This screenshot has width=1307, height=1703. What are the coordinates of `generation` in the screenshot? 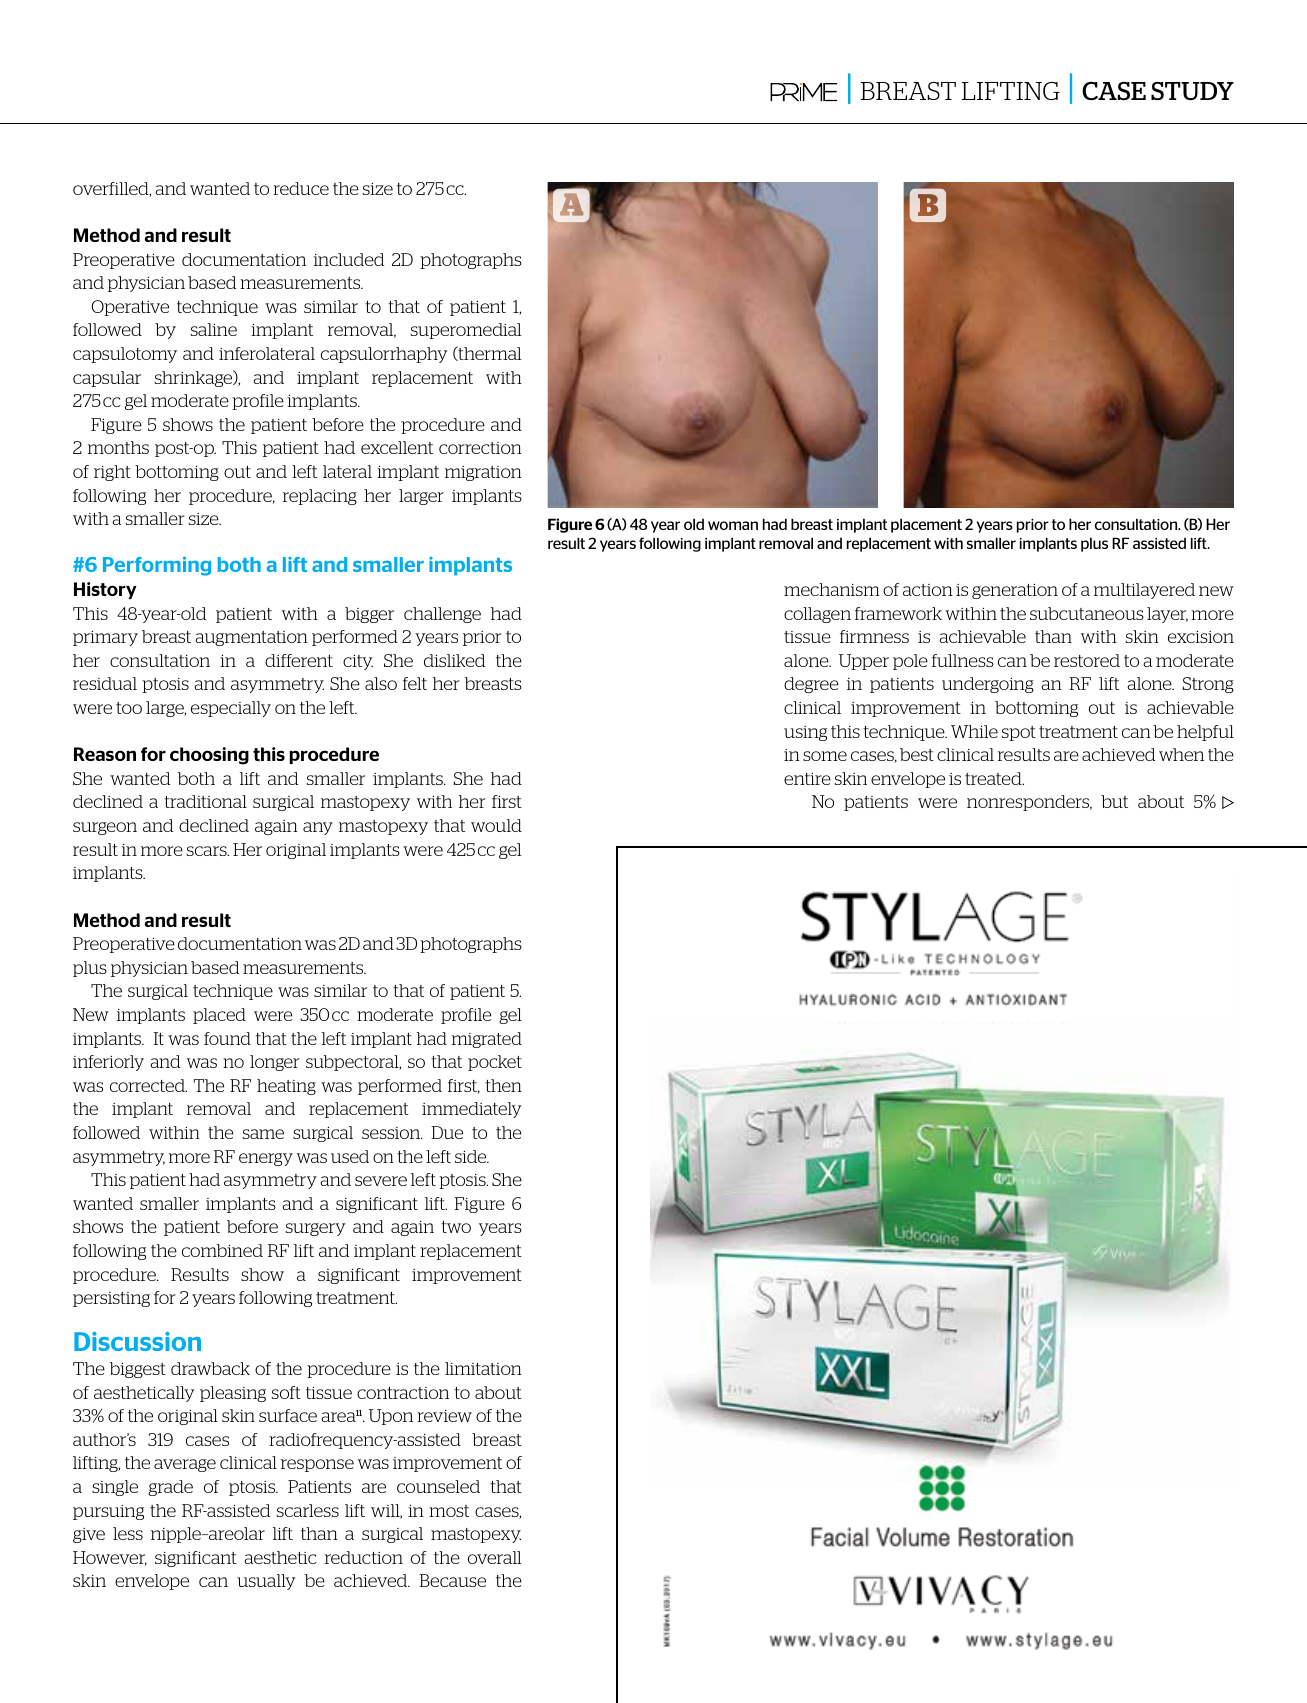 It's located at (1015, 591).
